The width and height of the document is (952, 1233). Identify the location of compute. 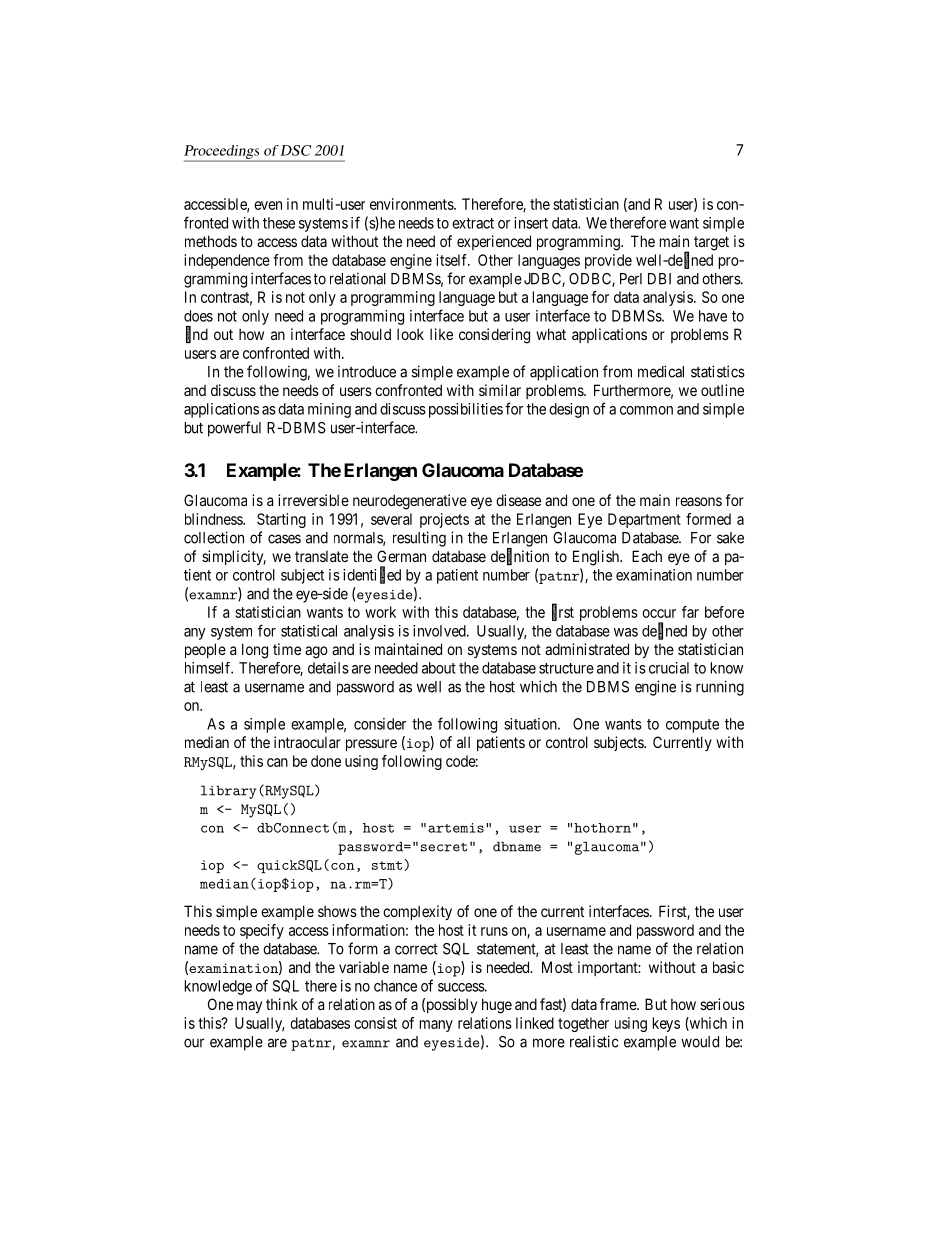
(692, 726).
